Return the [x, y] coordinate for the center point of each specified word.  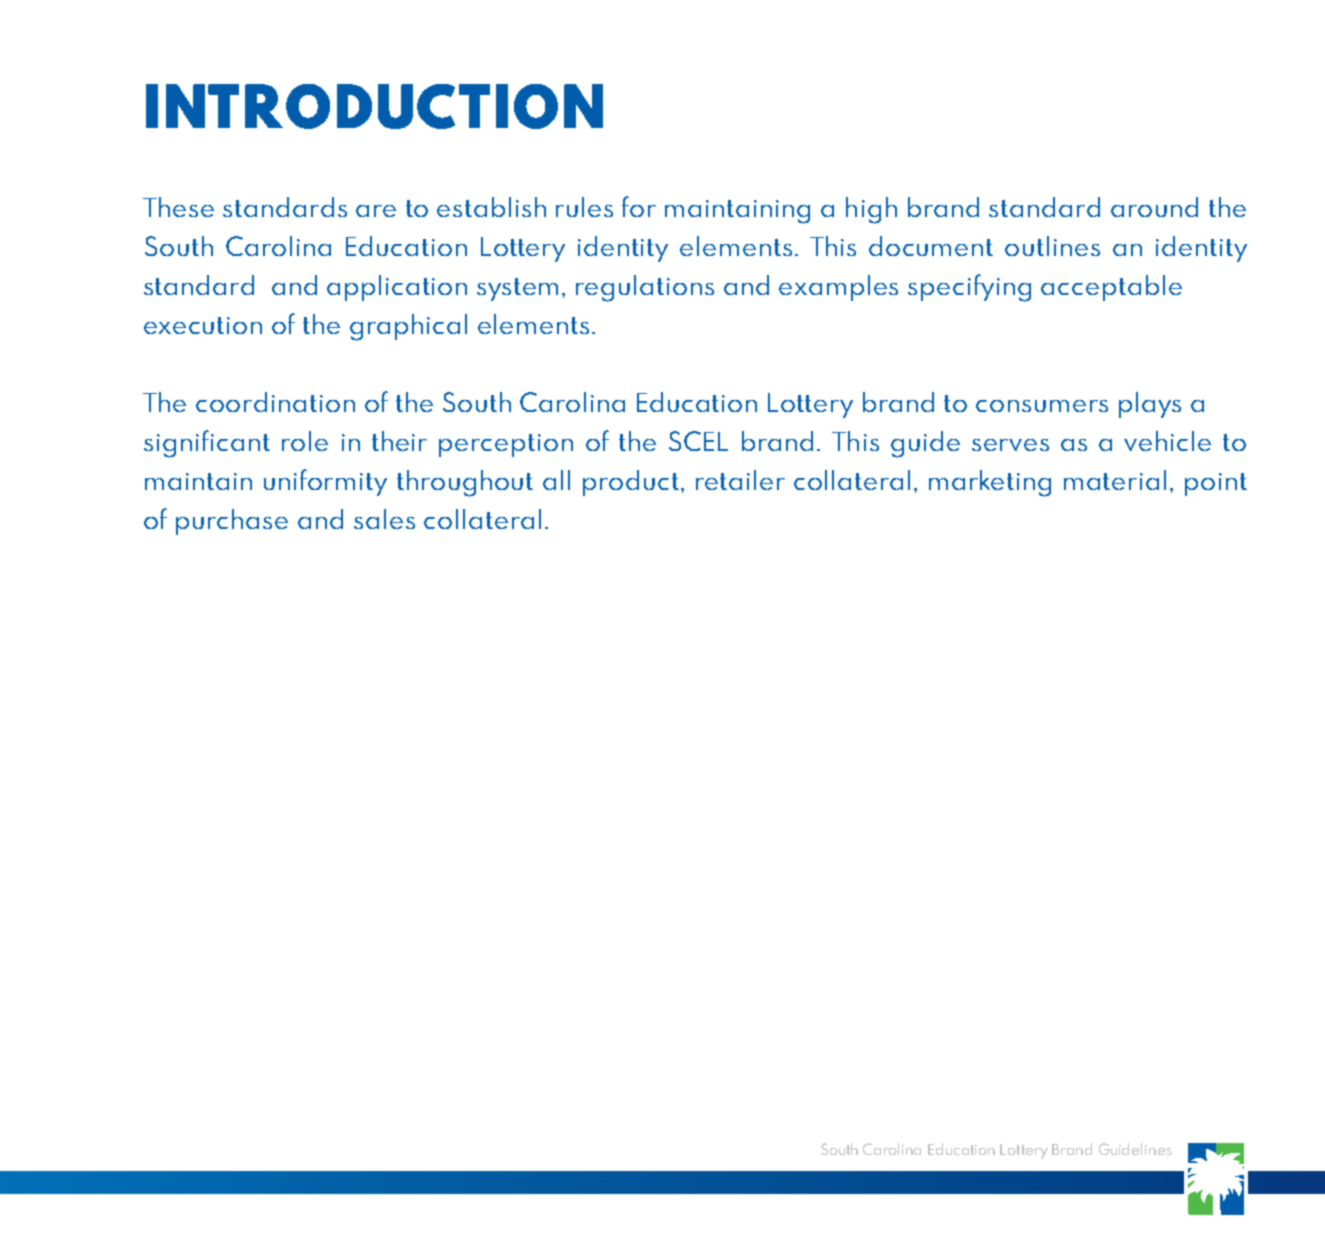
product [632, 483]
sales [384, 519]
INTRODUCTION [374, 106]
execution [203, 325]
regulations [645, 288]
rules [584, 207]
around [1154, 207]
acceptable [1111, 288]
